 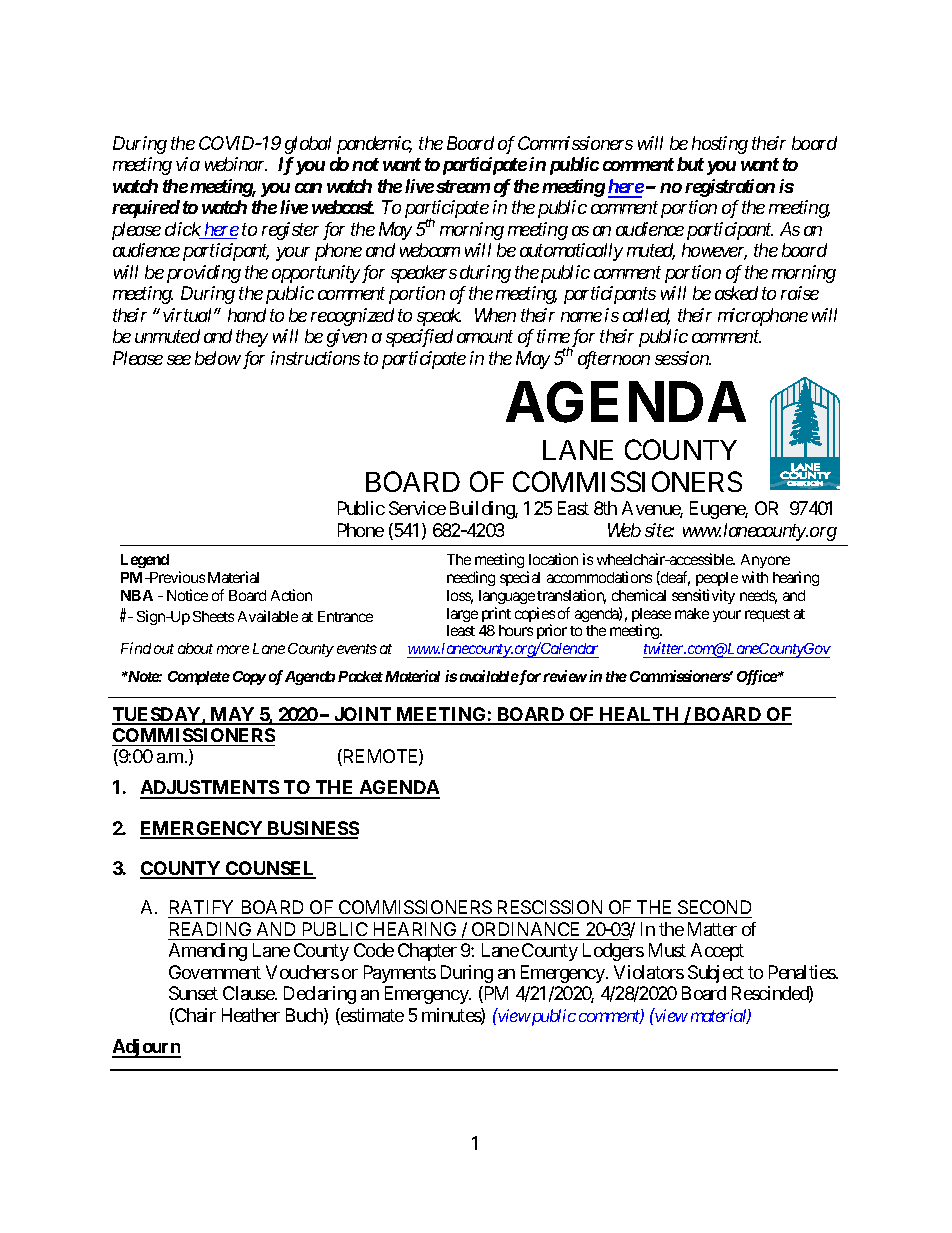 What do you see at coordinates (146, 209) in the screenshot?
I see `required` at bounding box center [146, 209].
